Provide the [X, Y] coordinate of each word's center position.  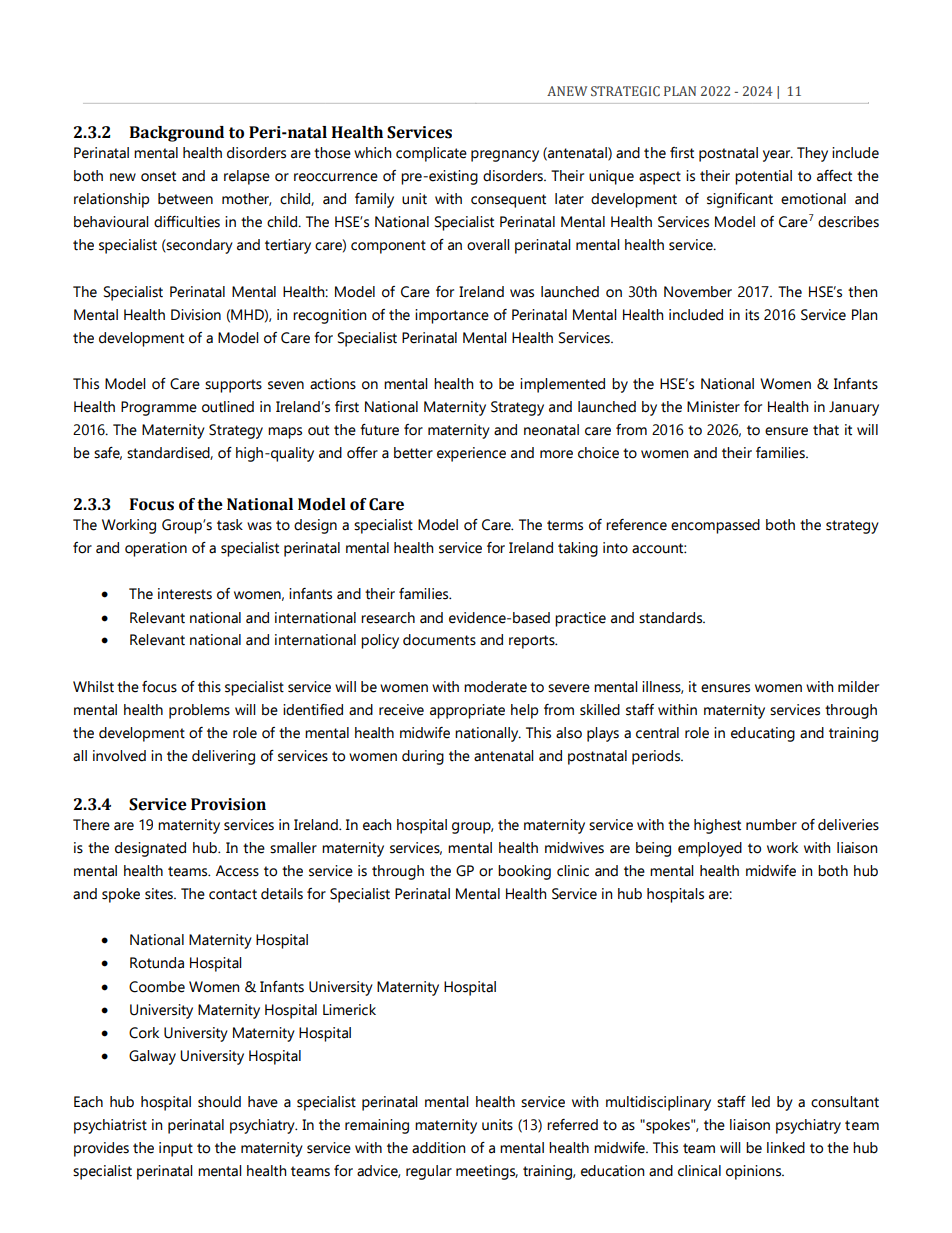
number [771, 825]
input [176, 1149]
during [423, 757]
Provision [228, 804]
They [812, 154]
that [826, 430]
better [413, 453]
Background [177, 134]
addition [438, 1148]
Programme [159, 408]
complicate [431, 154]
